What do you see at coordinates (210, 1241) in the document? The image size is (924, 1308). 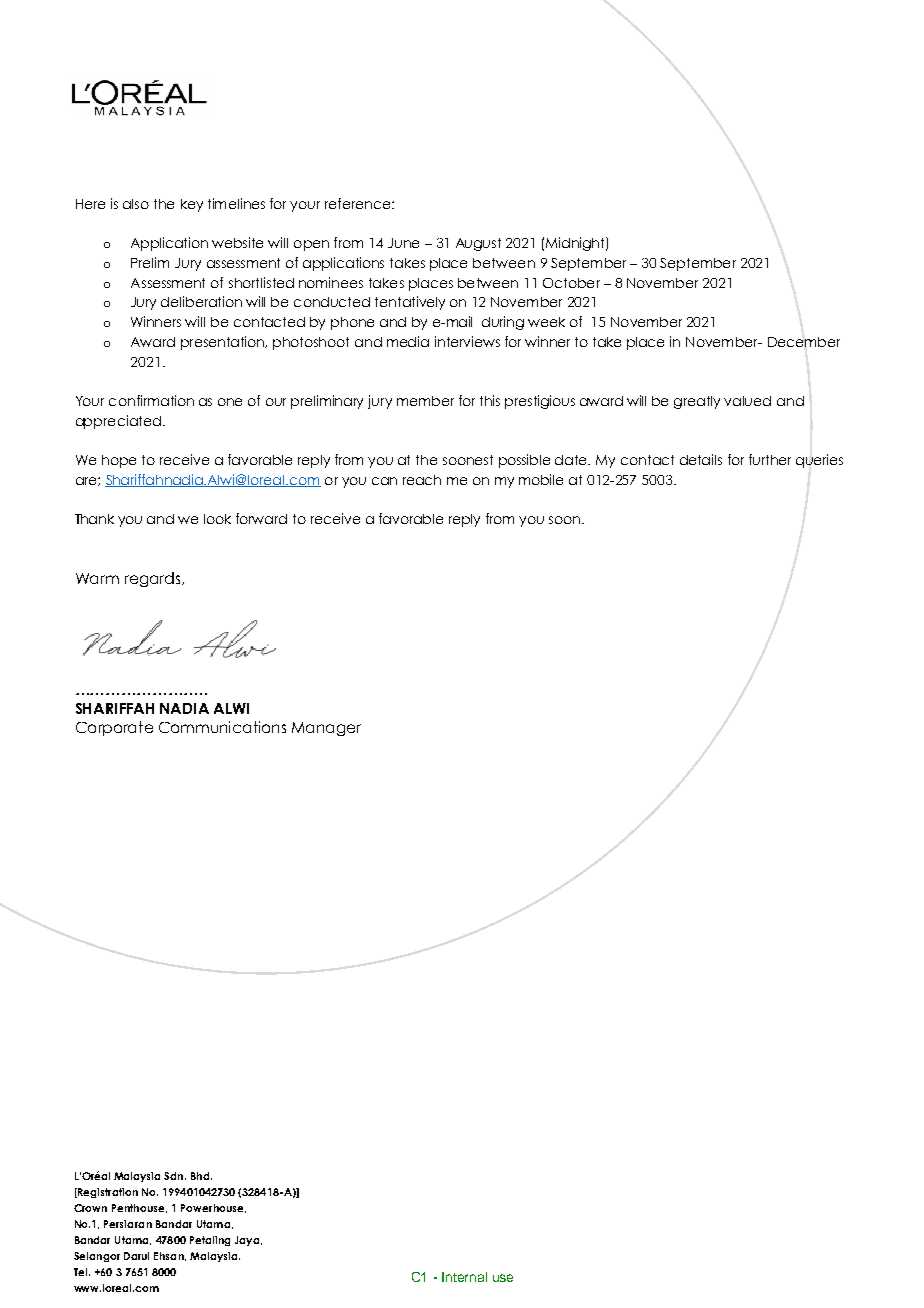 I see `Petaling` at bounding box center [210, 1241].
